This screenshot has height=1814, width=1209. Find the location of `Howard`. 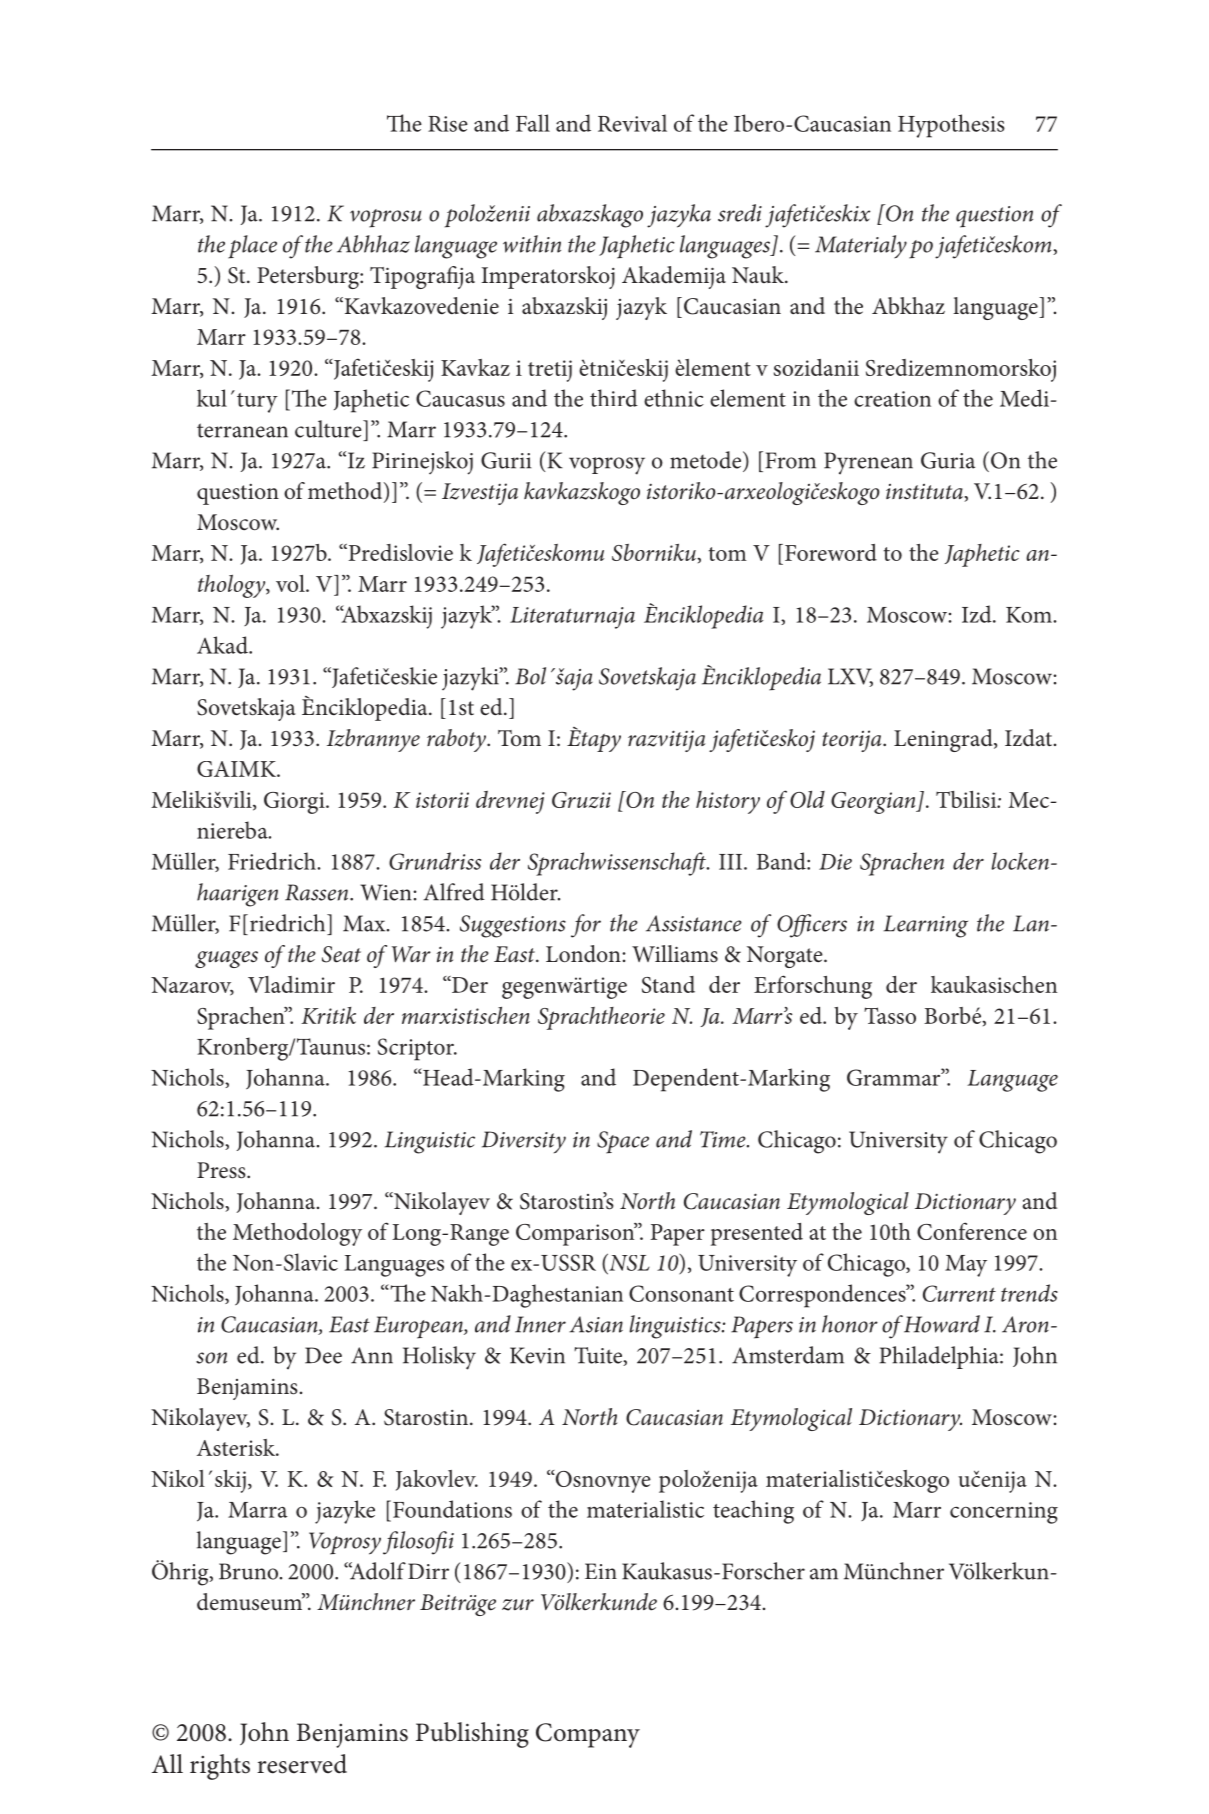

Howard is located at coordinates (942, 1324).
